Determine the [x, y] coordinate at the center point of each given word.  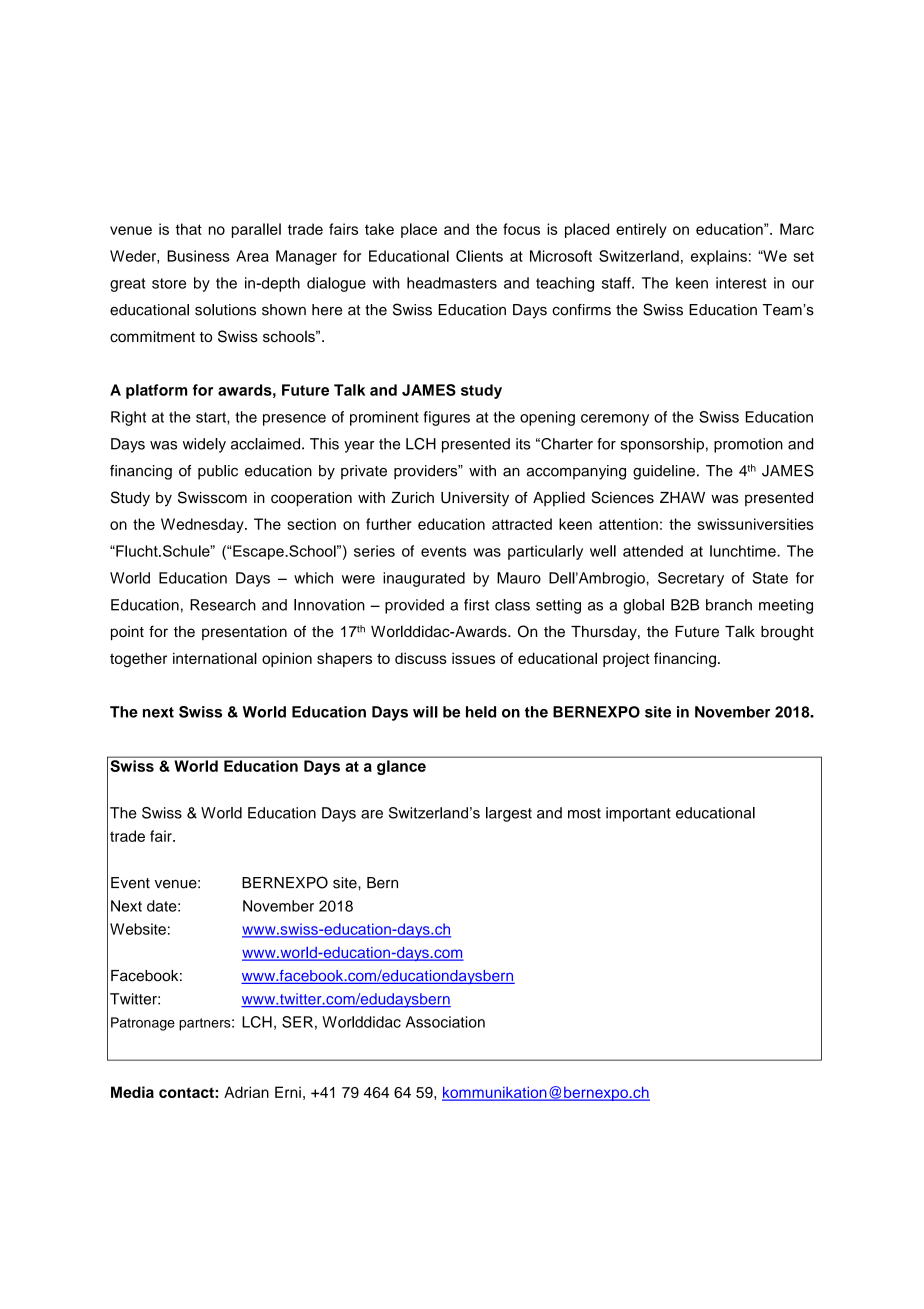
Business [198, 256]
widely [204, 445]
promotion [748, 445]
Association [445, 1022]
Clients [479, 256]
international [215, 658]
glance [401, 767]
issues [473, 658]
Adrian [246, 1092]
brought [787, 633]
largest [509, 814]
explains [719, 257]
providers [427, 472]
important [638, 814]
